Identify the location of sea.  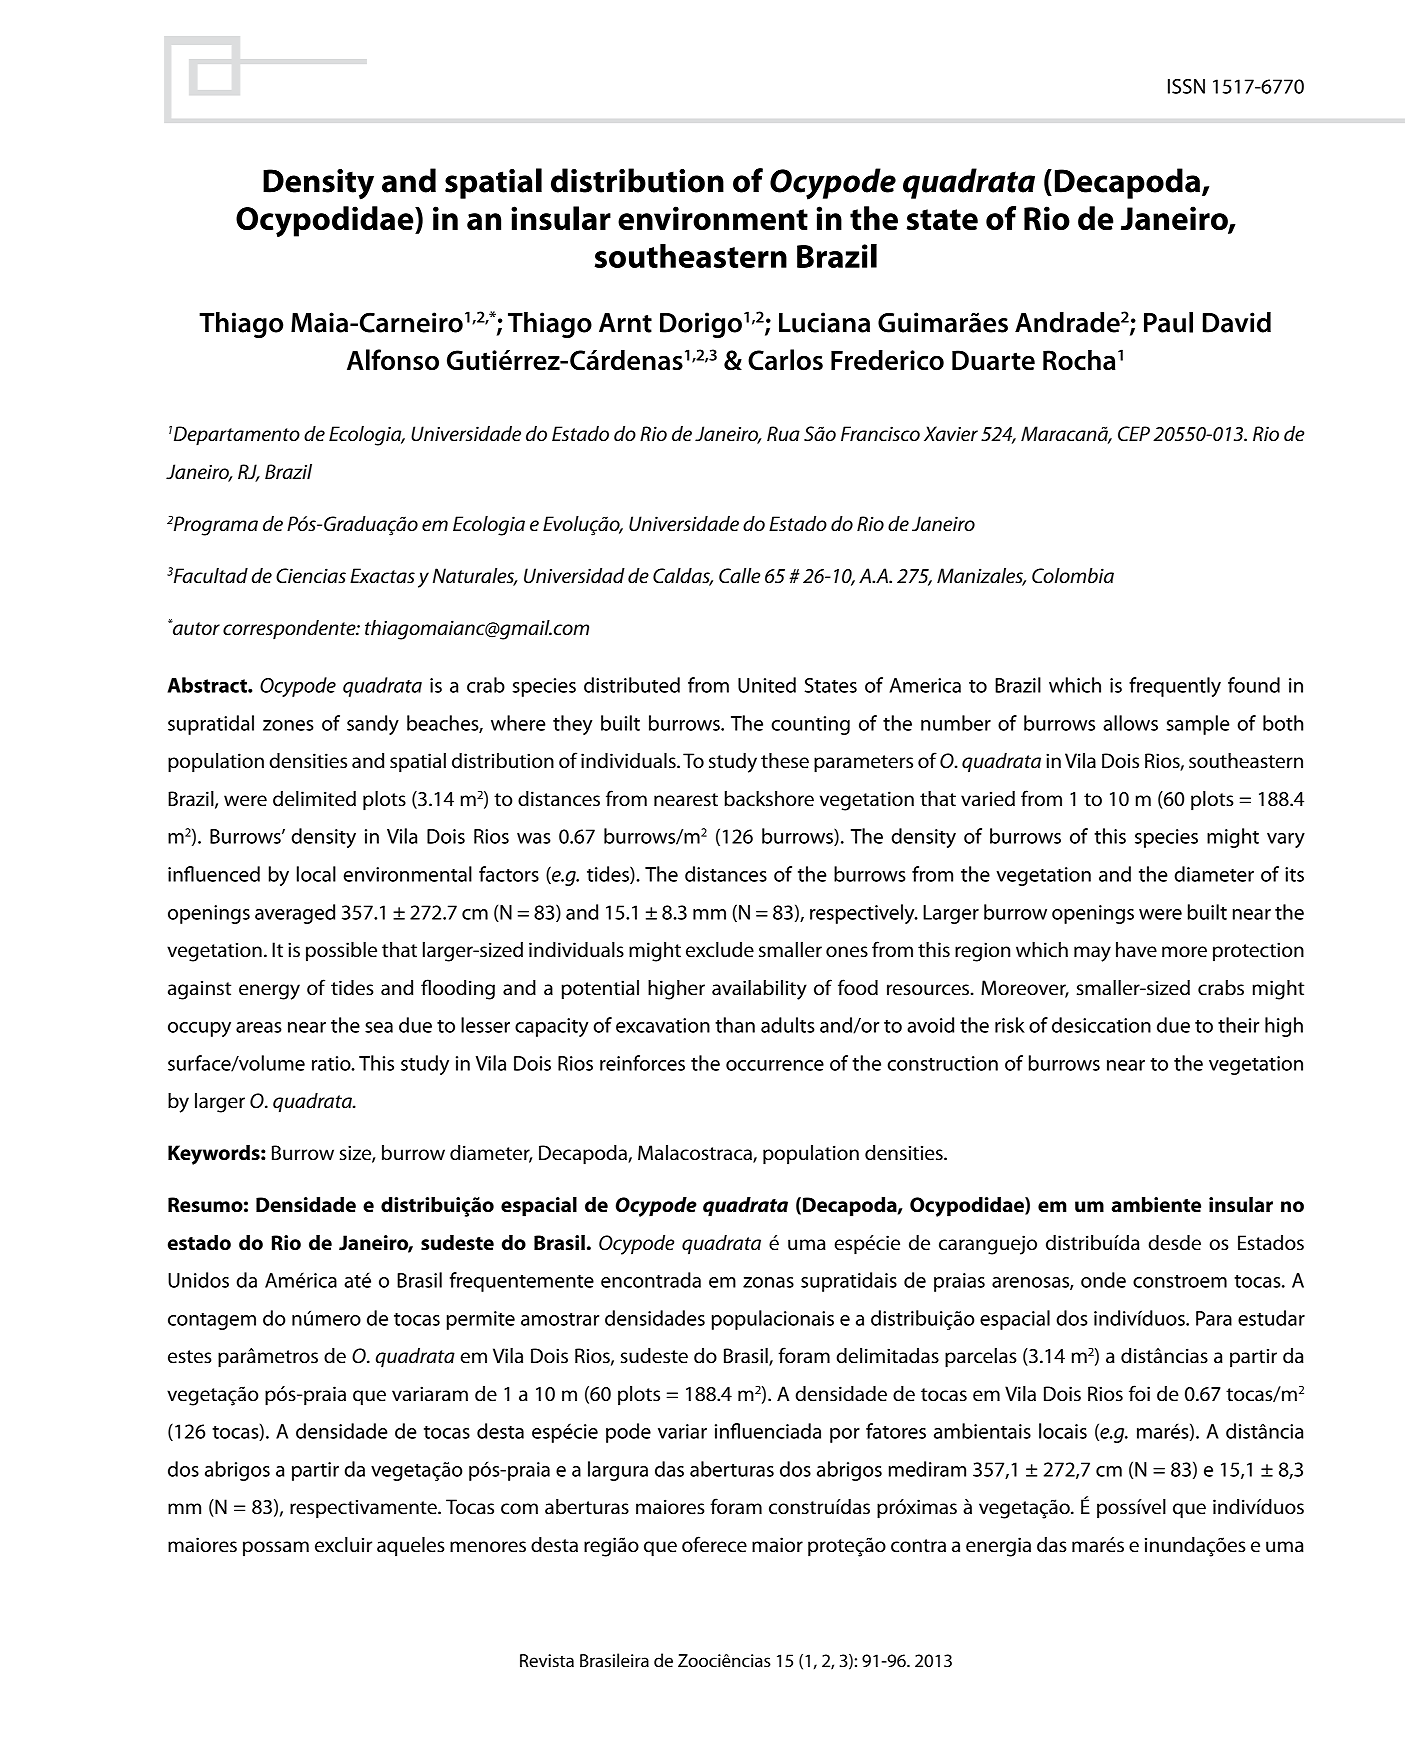
(379, 1027).
